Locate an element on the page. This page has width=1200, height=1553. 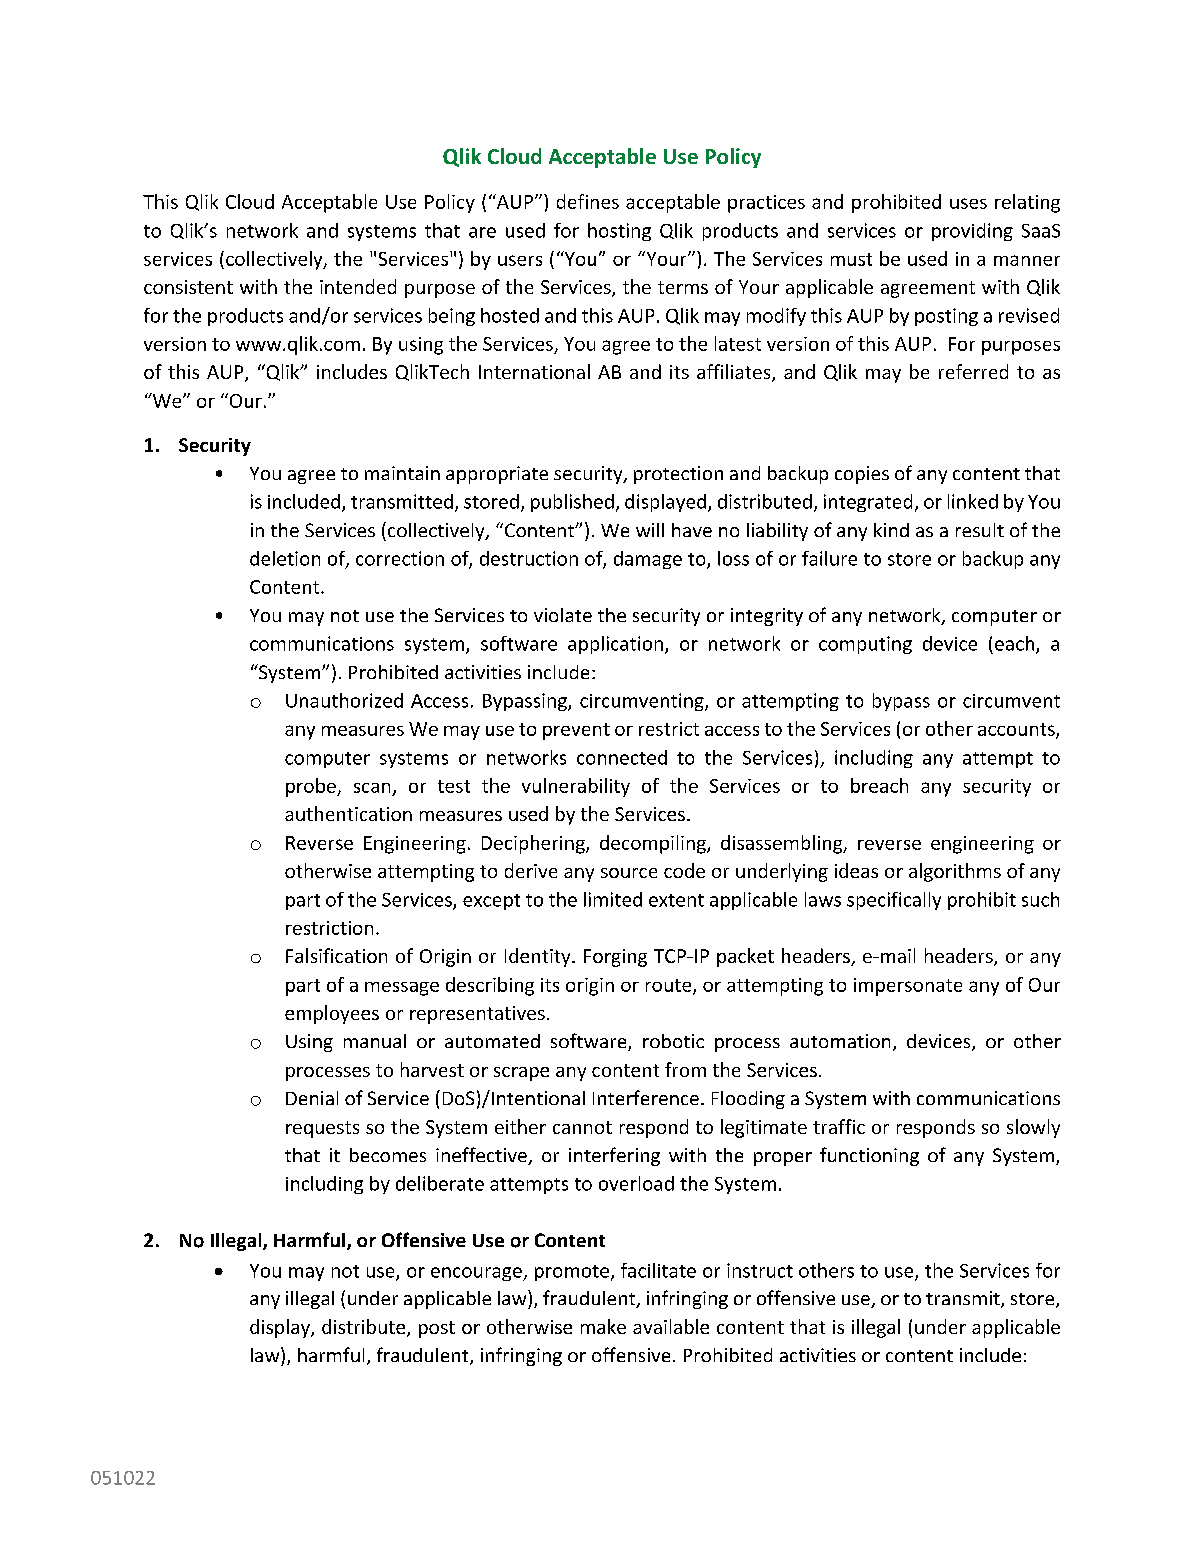
Interference is located at coordinates (646, 1097).
